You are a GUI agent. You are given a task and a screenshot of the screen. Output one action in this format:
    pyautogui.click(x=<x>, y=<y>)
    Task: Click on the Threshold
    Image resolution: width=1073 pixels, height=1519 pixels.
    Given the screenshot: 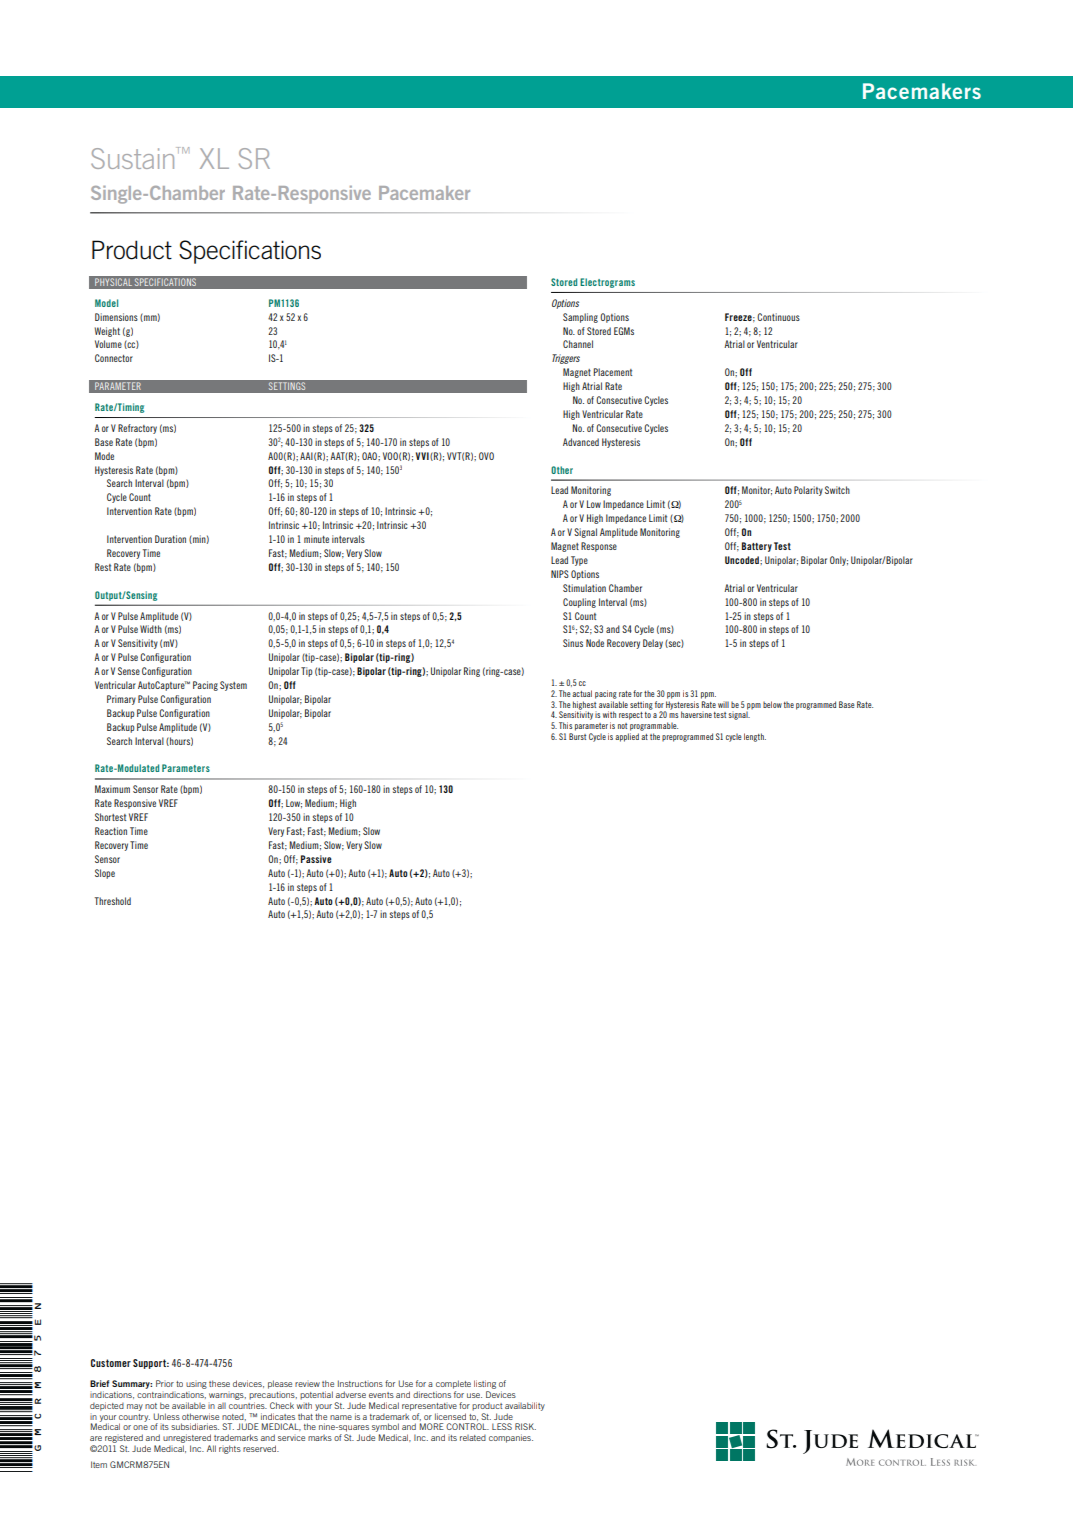 What is the action you would take?
    pyautogui.click(x=113, y=901)
